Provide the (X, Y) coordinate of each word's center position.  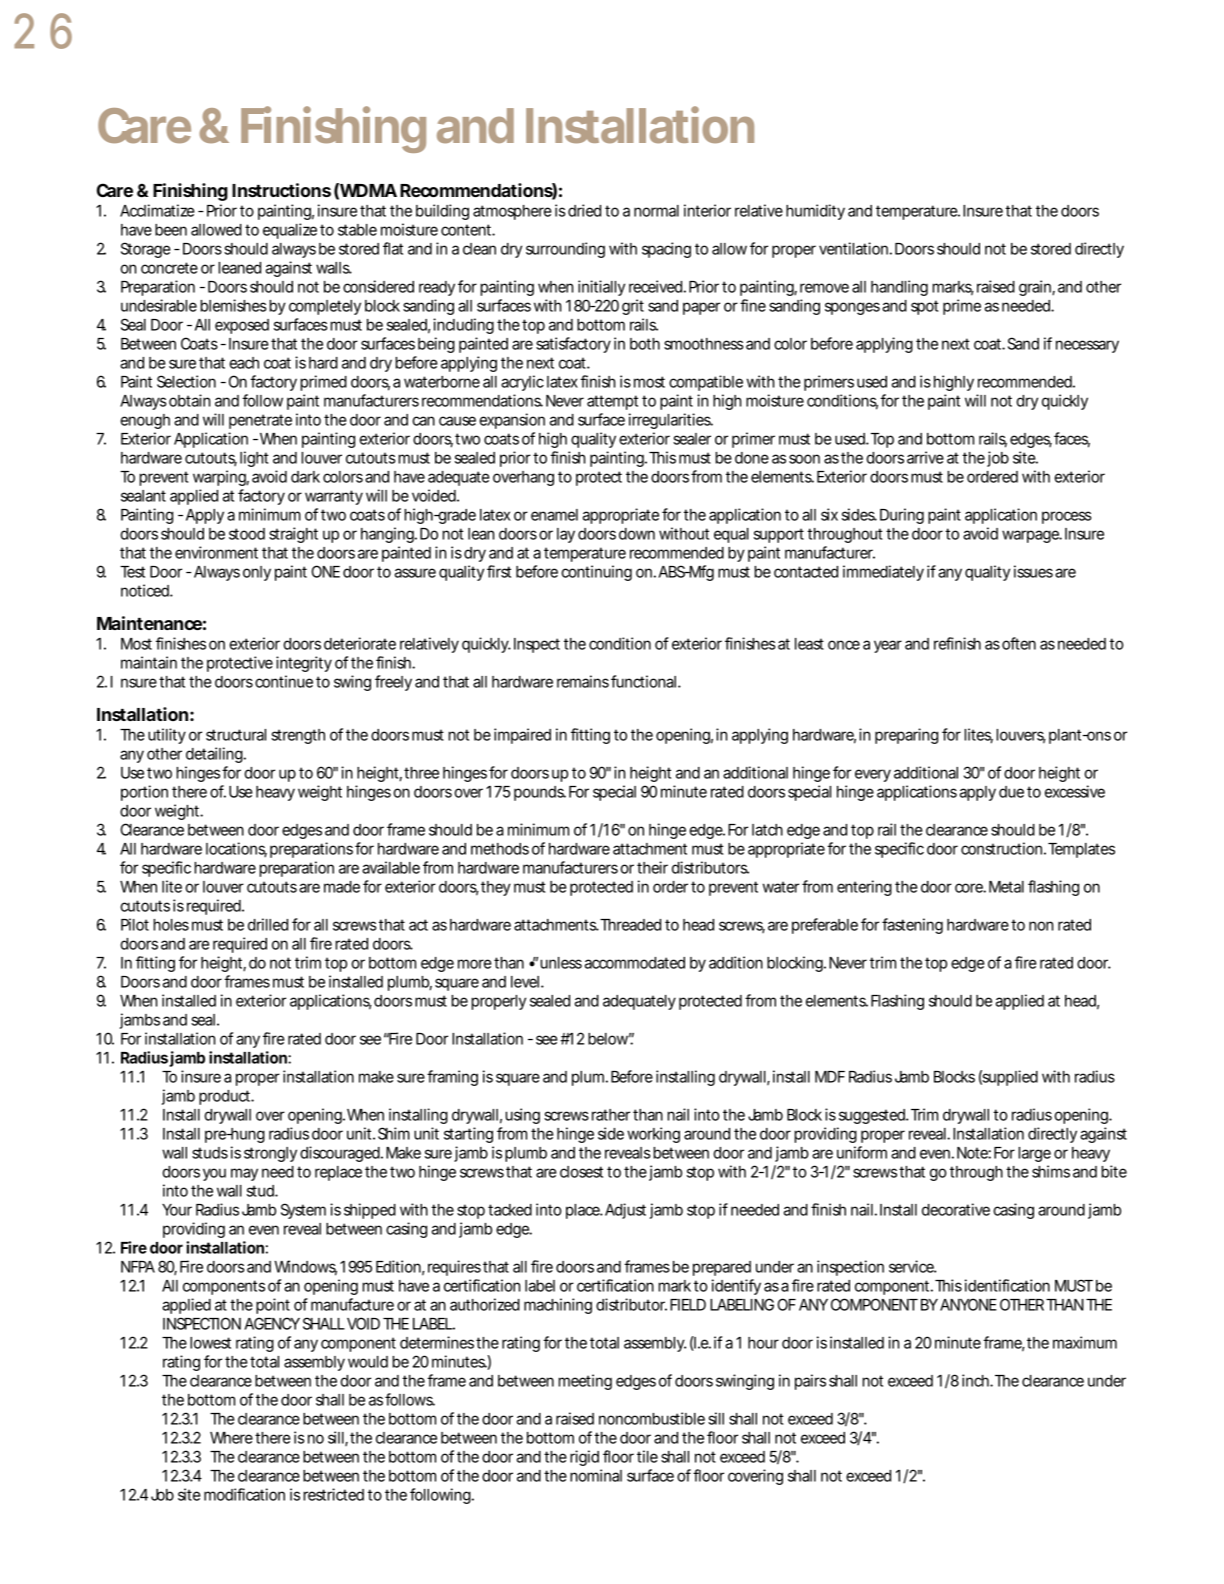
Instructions (281, 190)
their (652, 867)
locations (236, 849)
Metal (1006, 887)
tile (647, 1456)
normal (656, 211)
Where (231, 1438)
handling (899, 288)
